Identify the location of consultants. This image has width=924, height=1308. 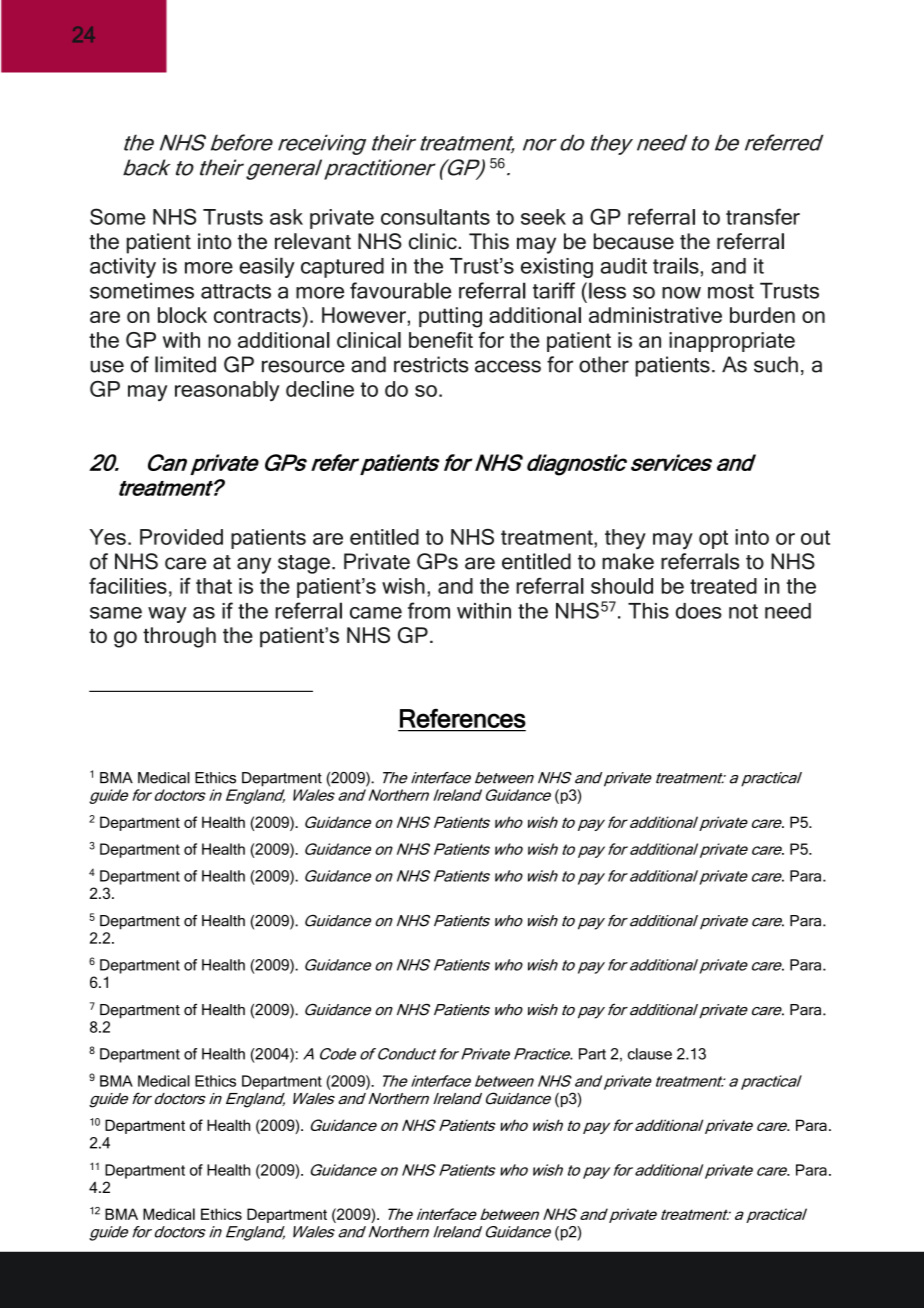
(435, 217).
